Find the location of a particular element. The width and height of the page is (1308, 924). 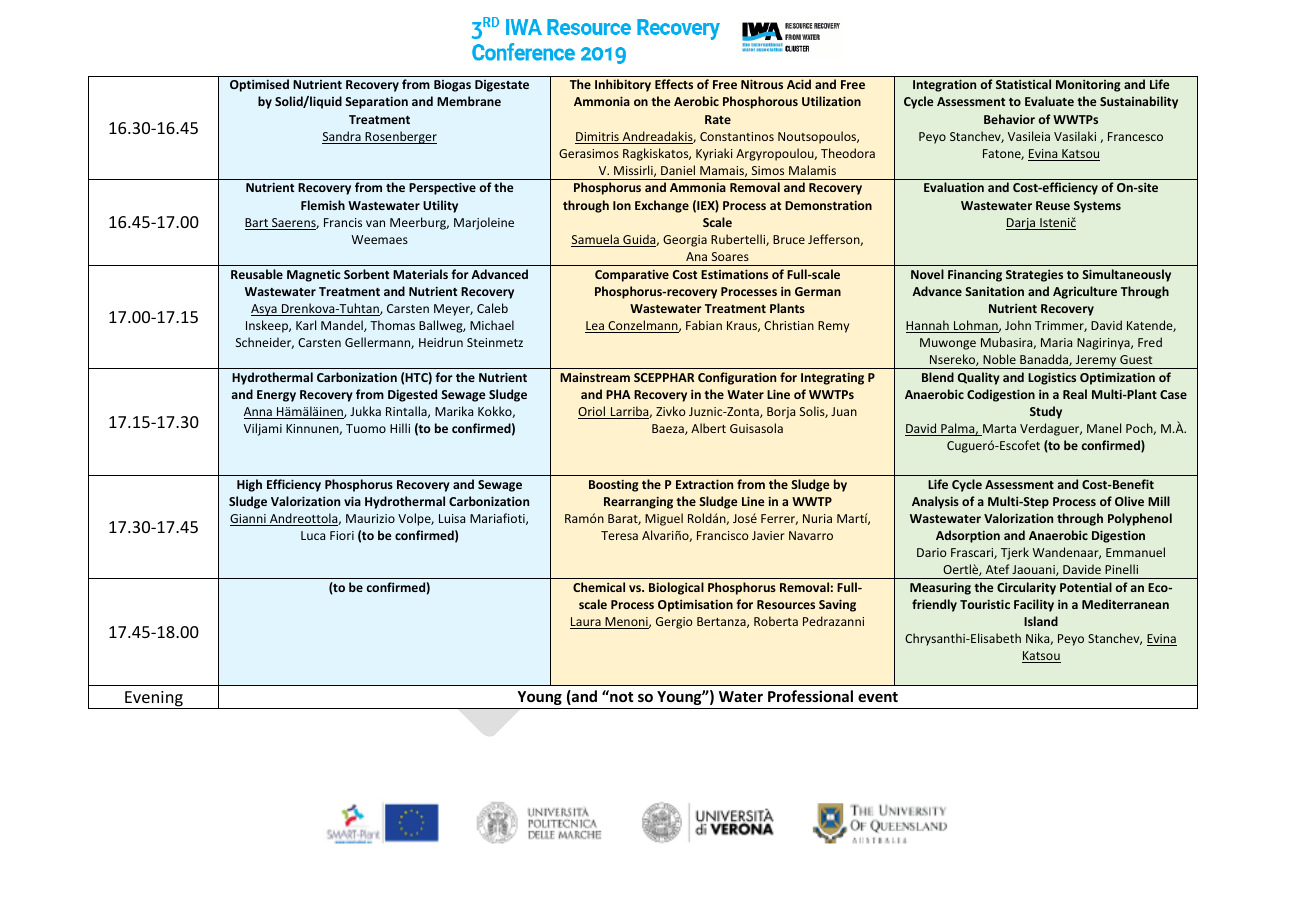

Extraction is located at coordinates (704, 484).
